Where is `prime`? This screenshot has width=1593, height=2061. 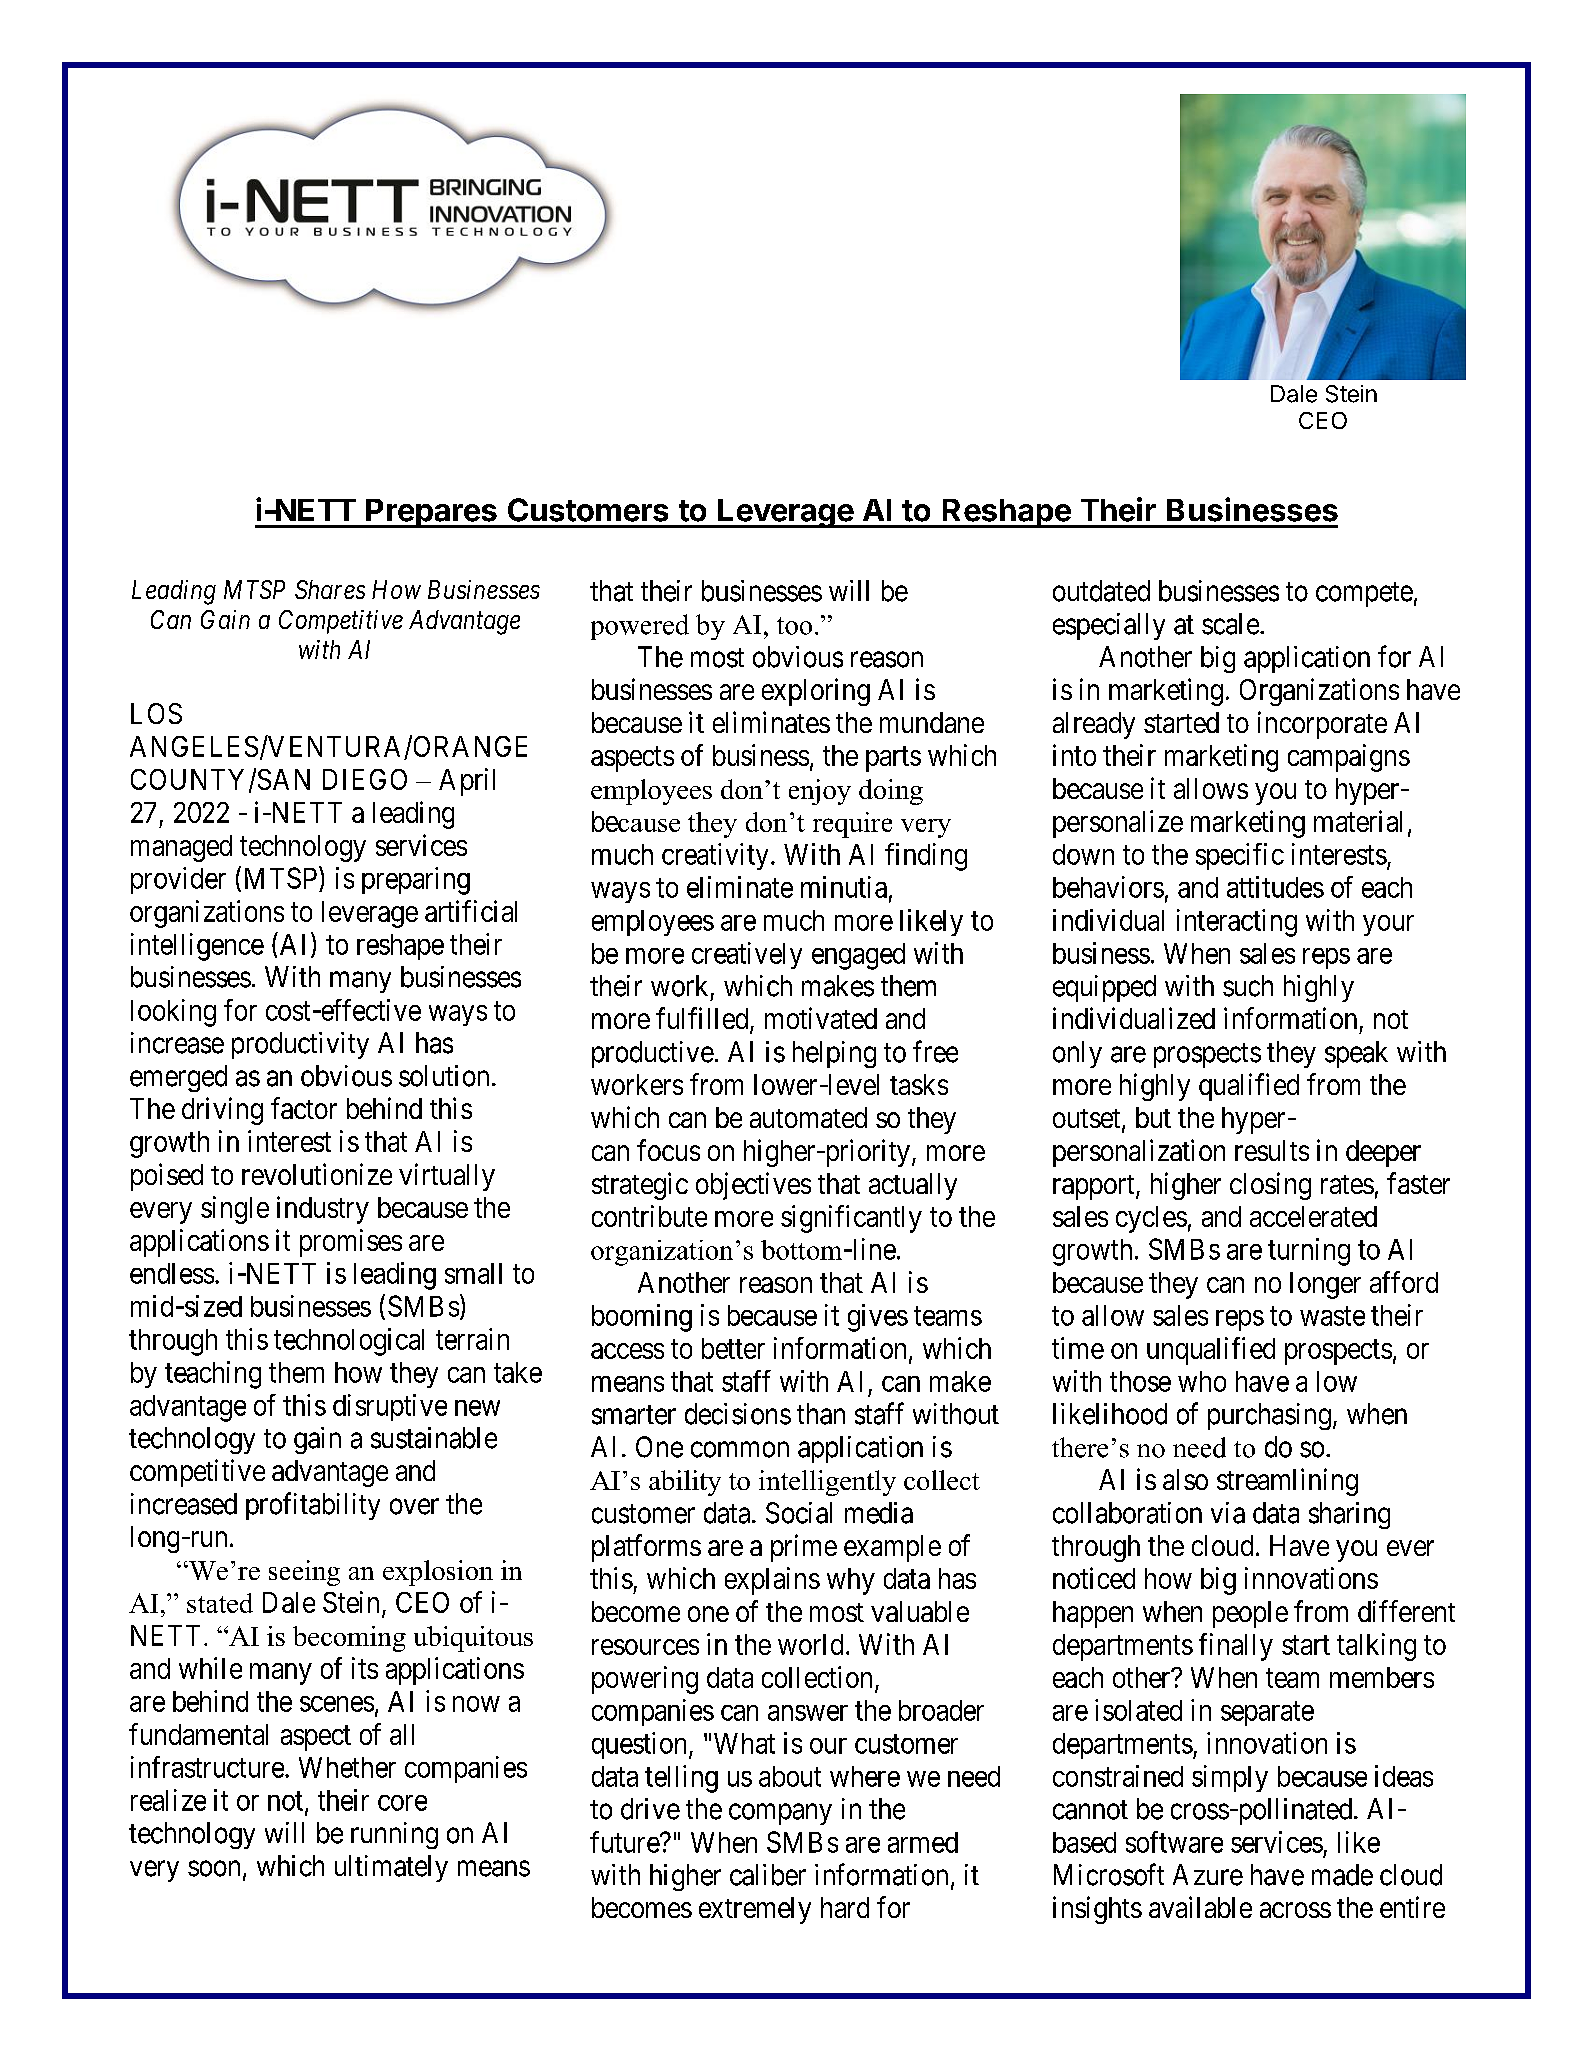 prime is located at coordinates (804, 1548).
